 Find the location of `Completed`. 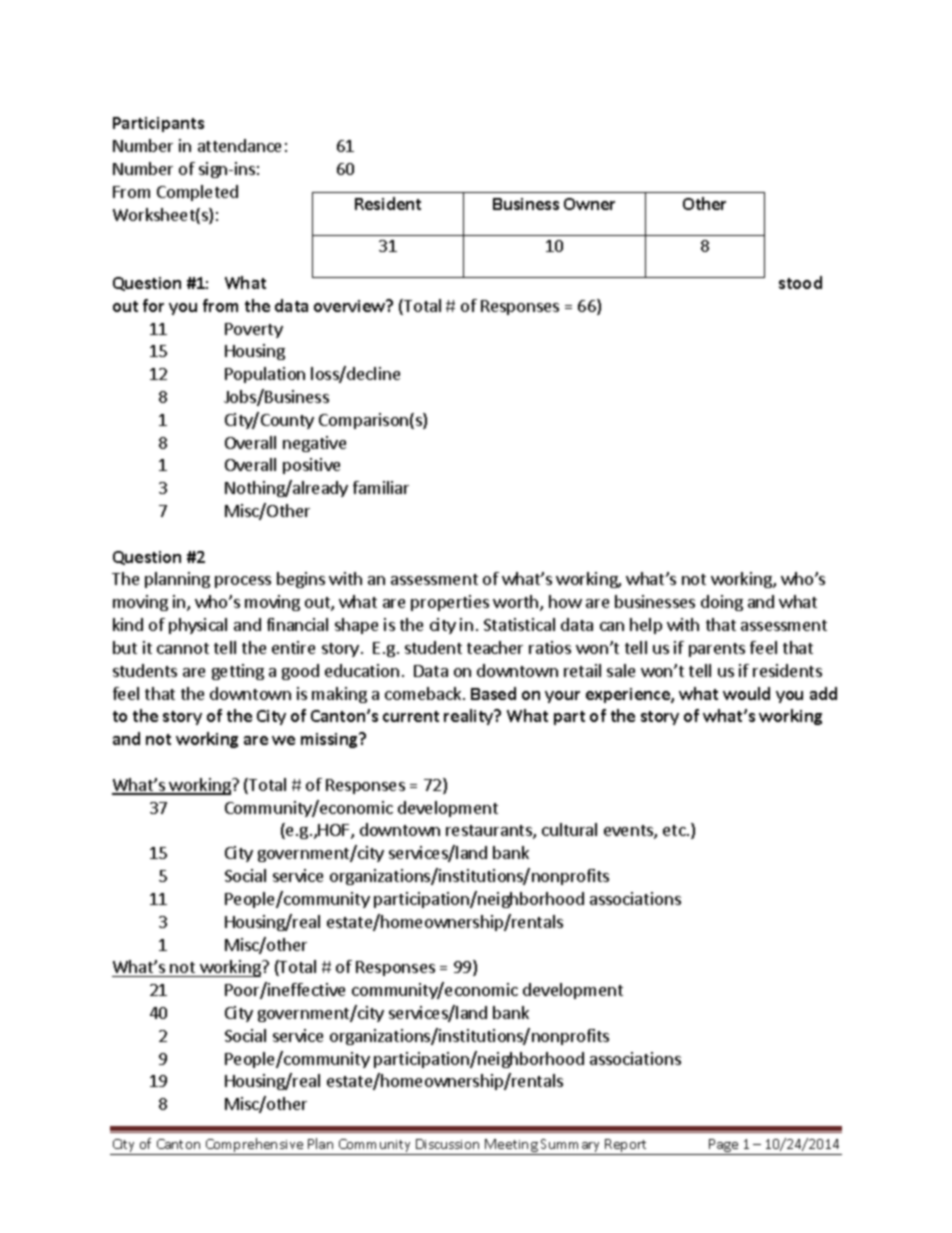

Completed is located at coordinates (197, 193).
